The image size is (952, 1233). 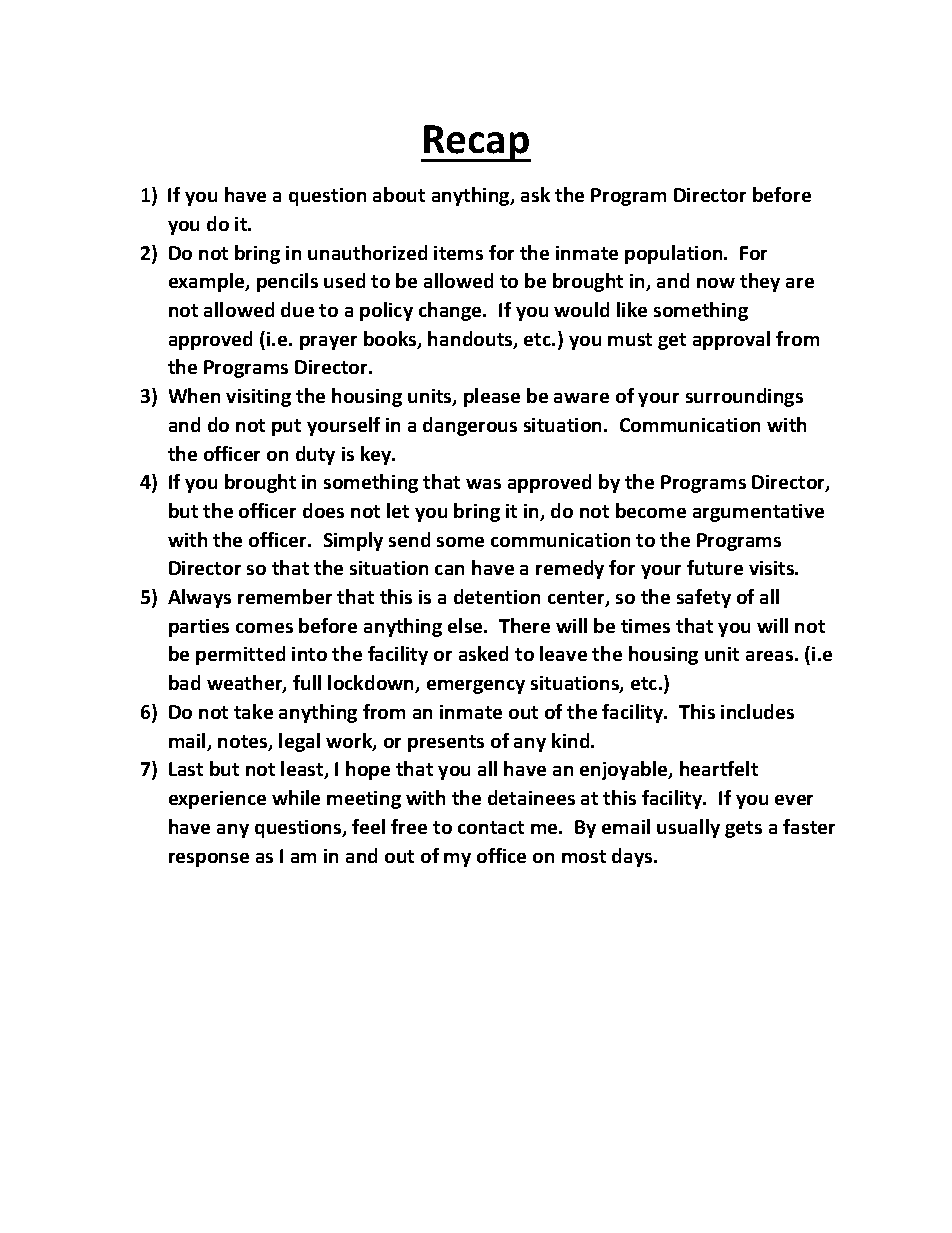 I want to click on detention, so click(x=497, y=596).
